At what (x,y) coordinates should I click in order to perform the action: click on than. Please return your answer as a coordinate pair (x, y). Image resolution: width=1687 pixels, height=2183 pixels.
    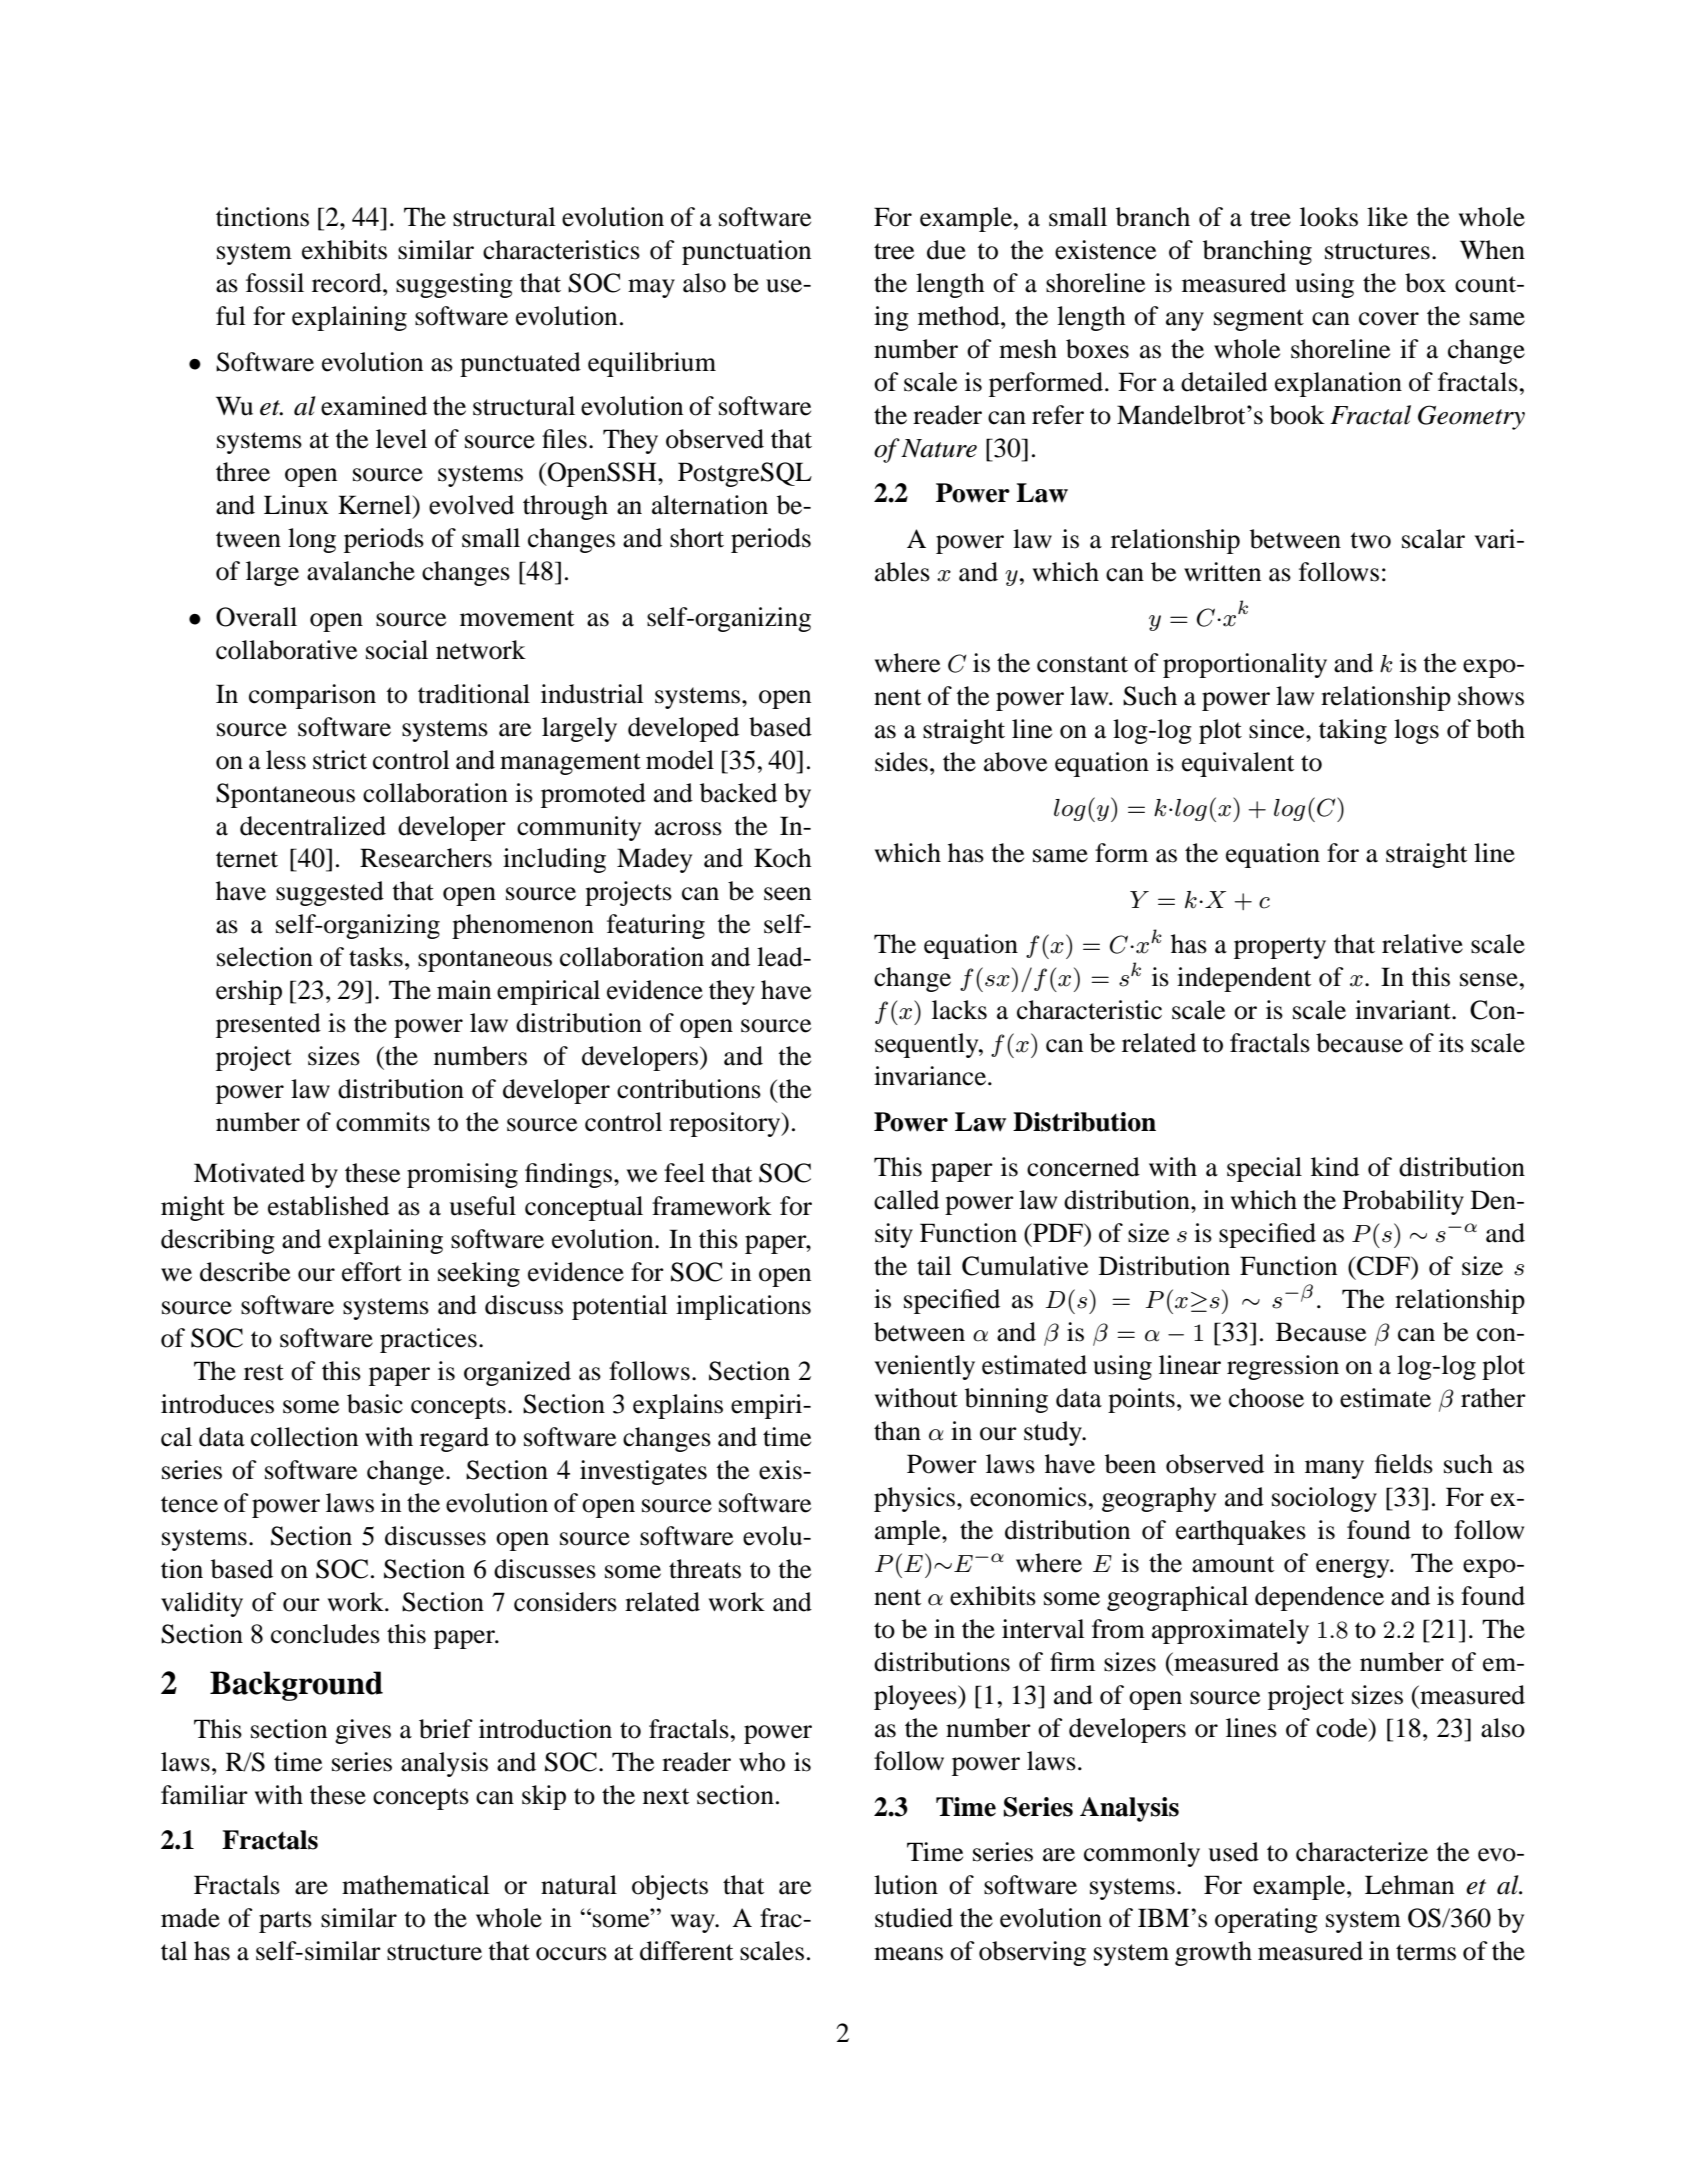
    Looking at the image, I should click on (897, 1431).
